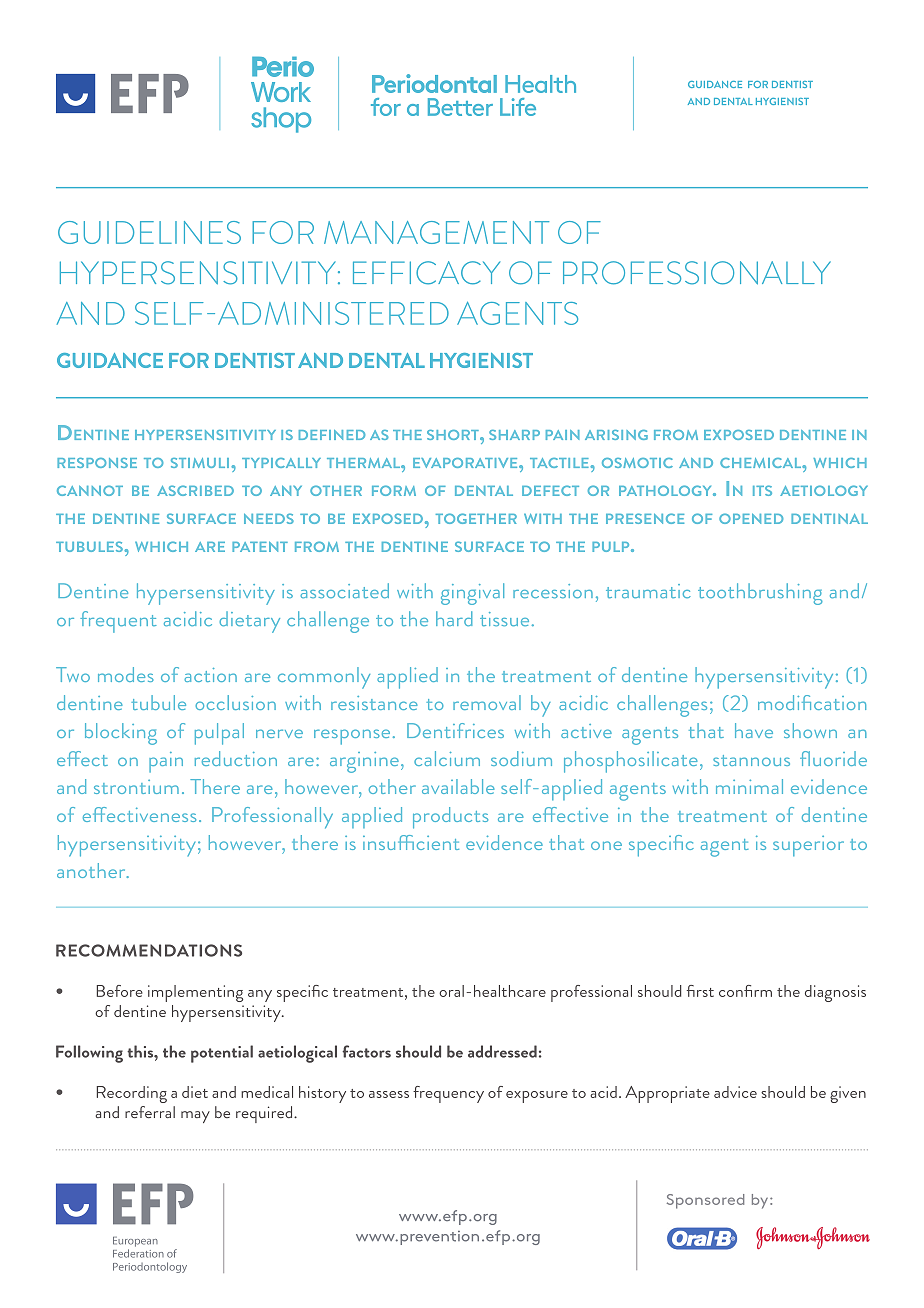 The image size is (924, 1308). I want to click on may, so click(195, 1117).
